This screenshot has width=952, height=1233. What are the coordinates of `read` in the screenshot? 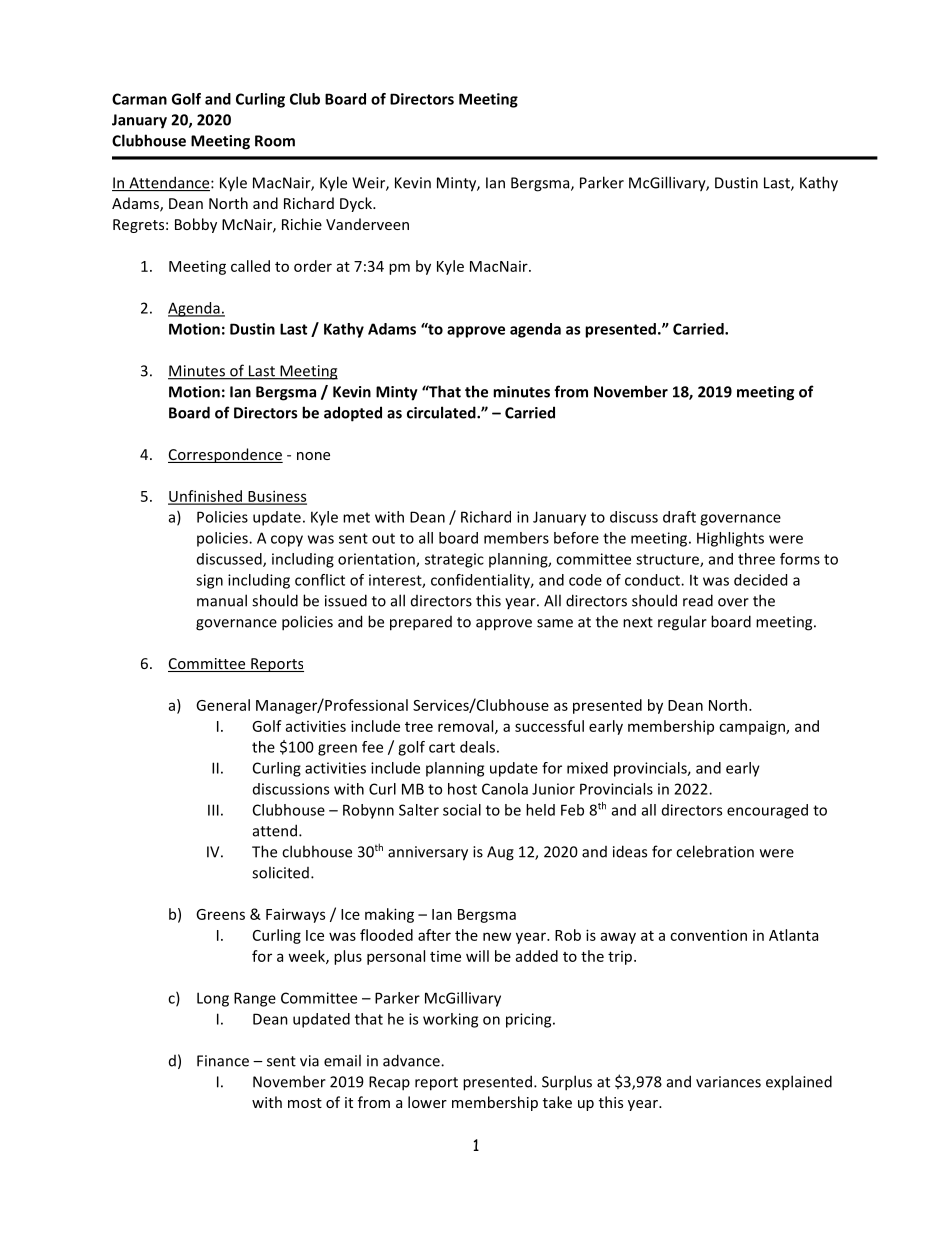 It's located at (698, 600).
